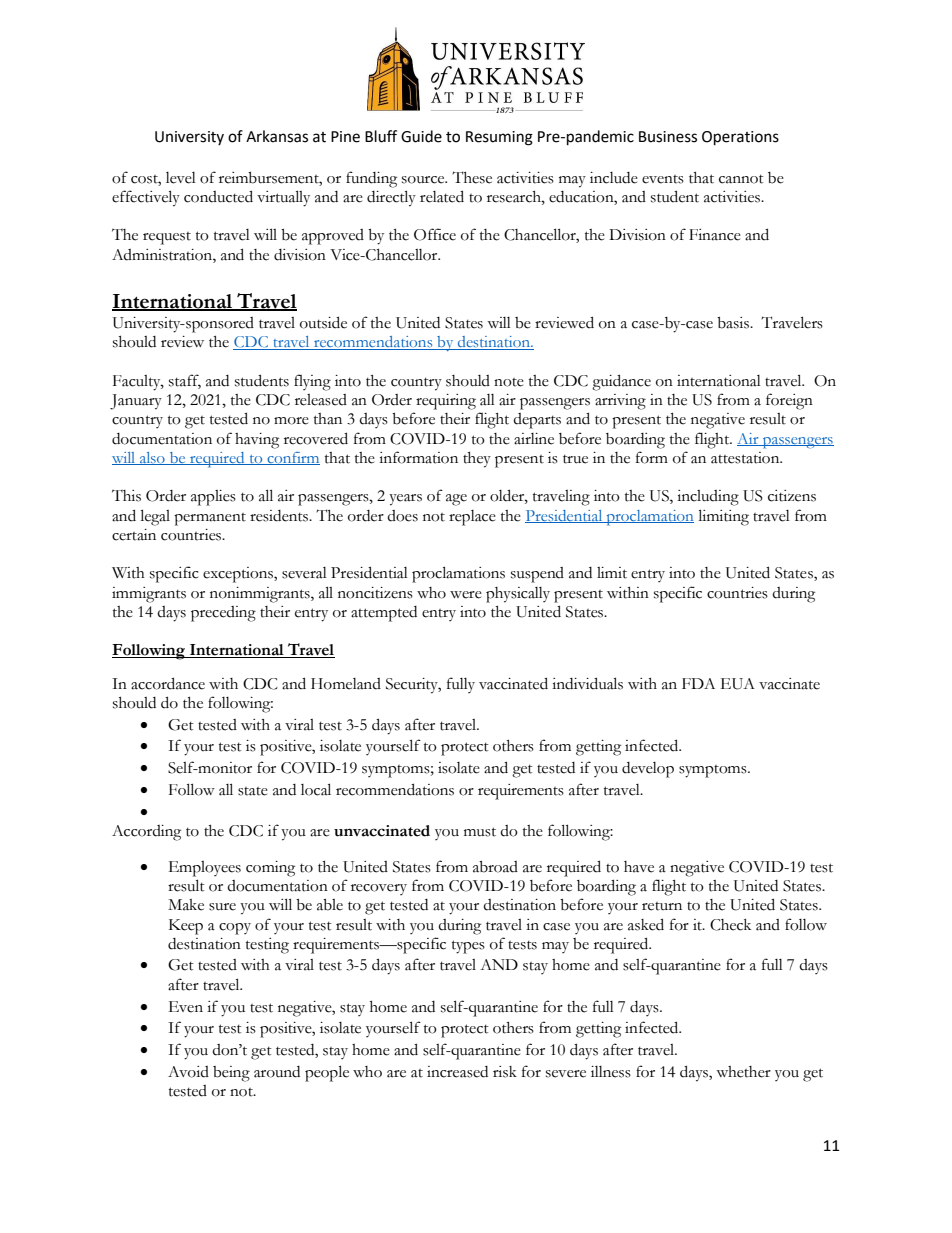  I want to click on increased, so click(457, 1072).
